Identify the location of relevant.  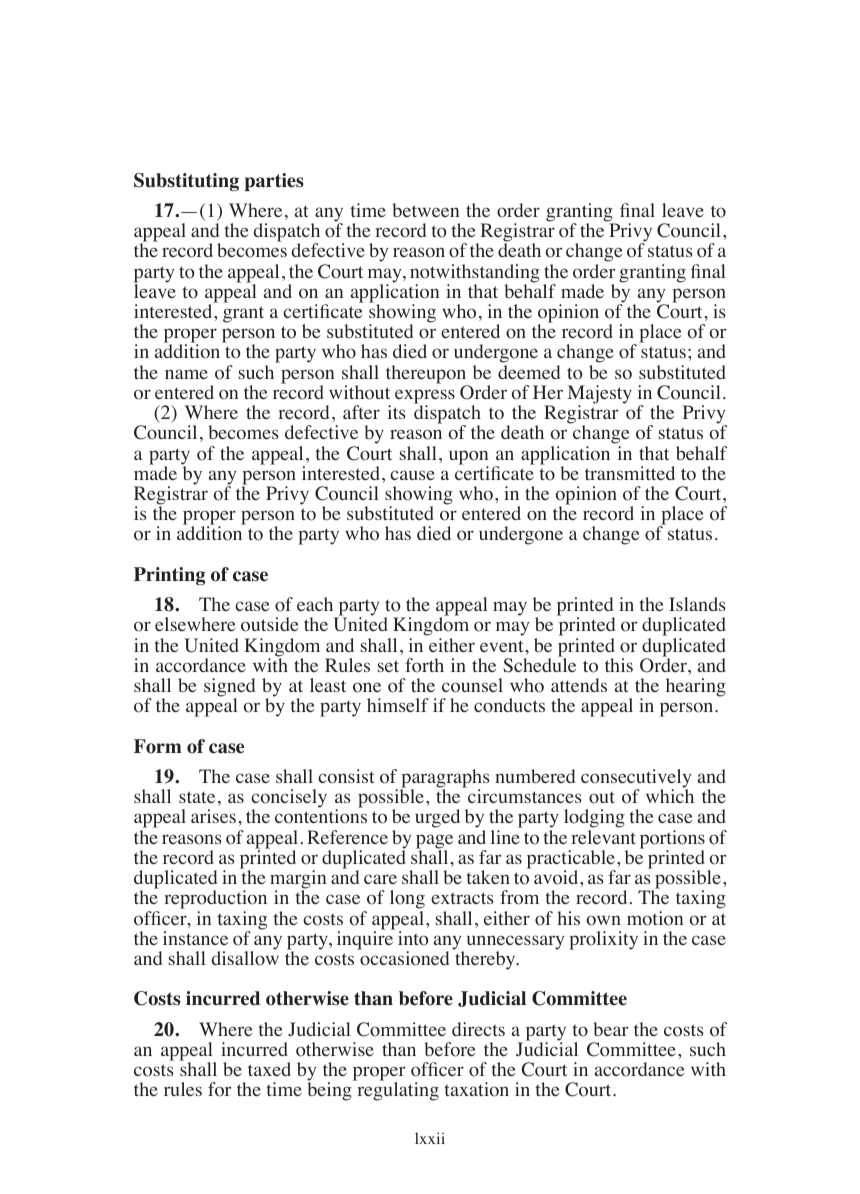
(603, 837).
